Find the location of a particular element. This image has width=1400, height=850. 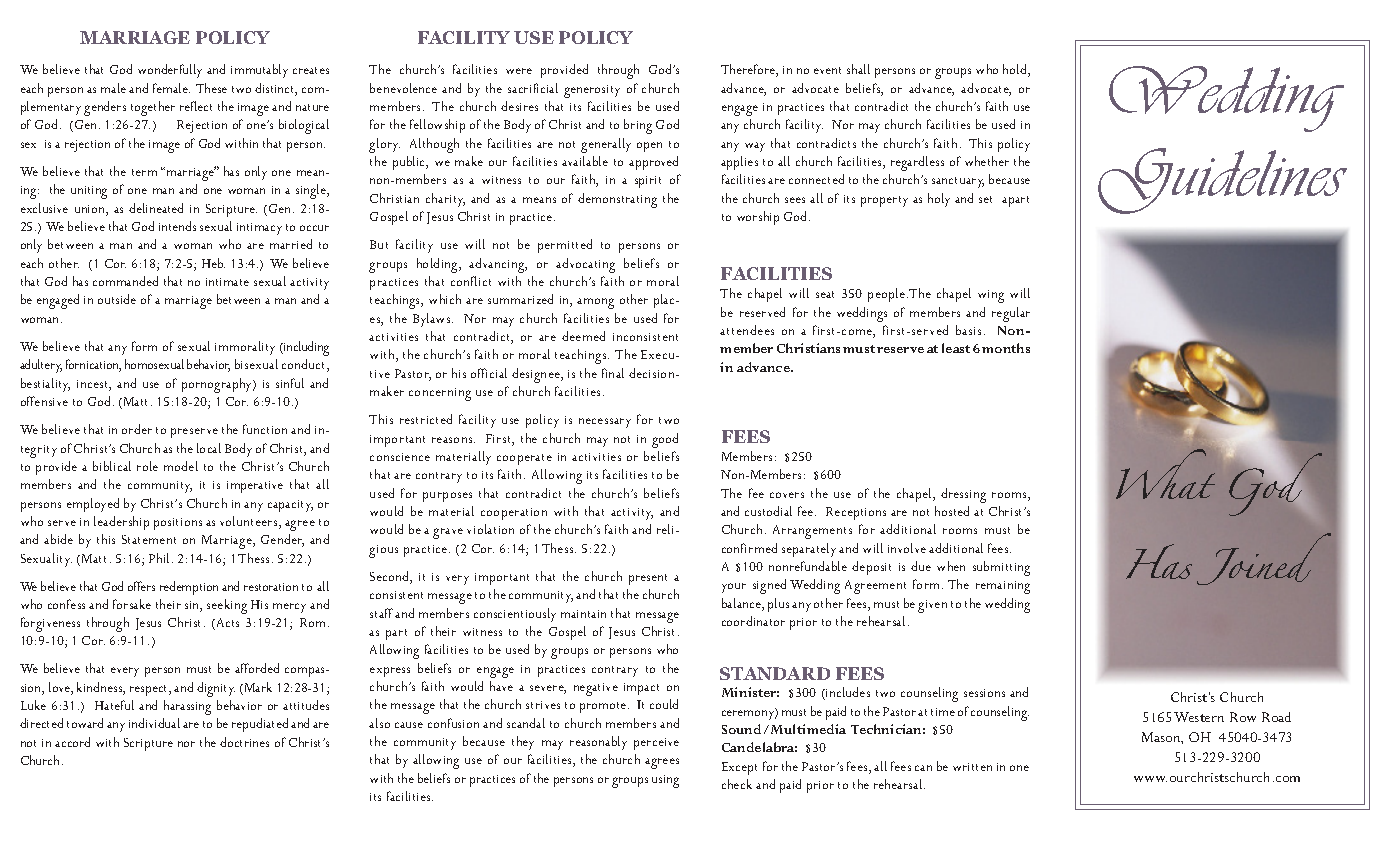

doctrines is located at coordinates (244, 742).
